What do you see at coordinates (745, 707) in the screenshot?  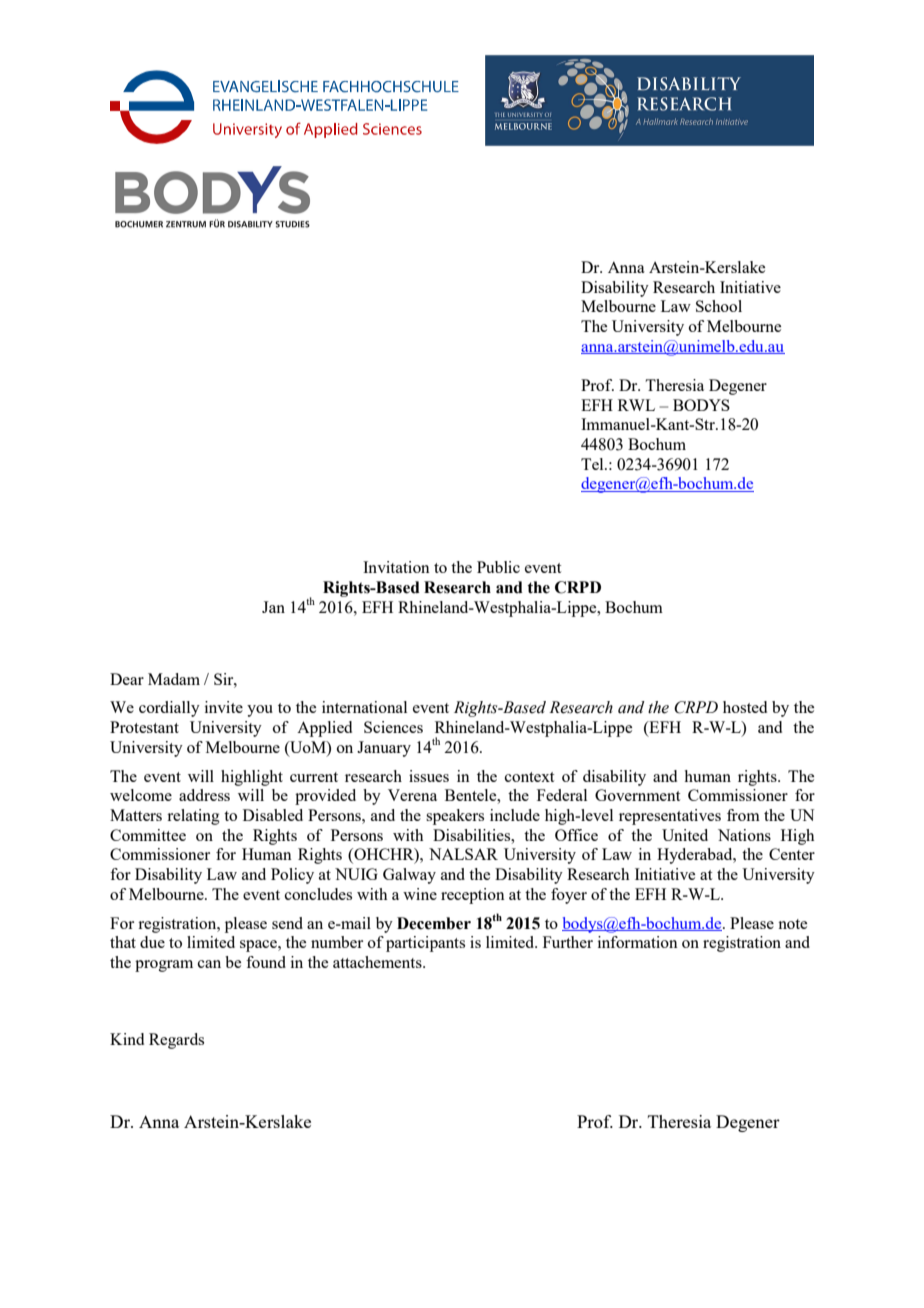 I see `hosted` at bounding box center [745, 707].
